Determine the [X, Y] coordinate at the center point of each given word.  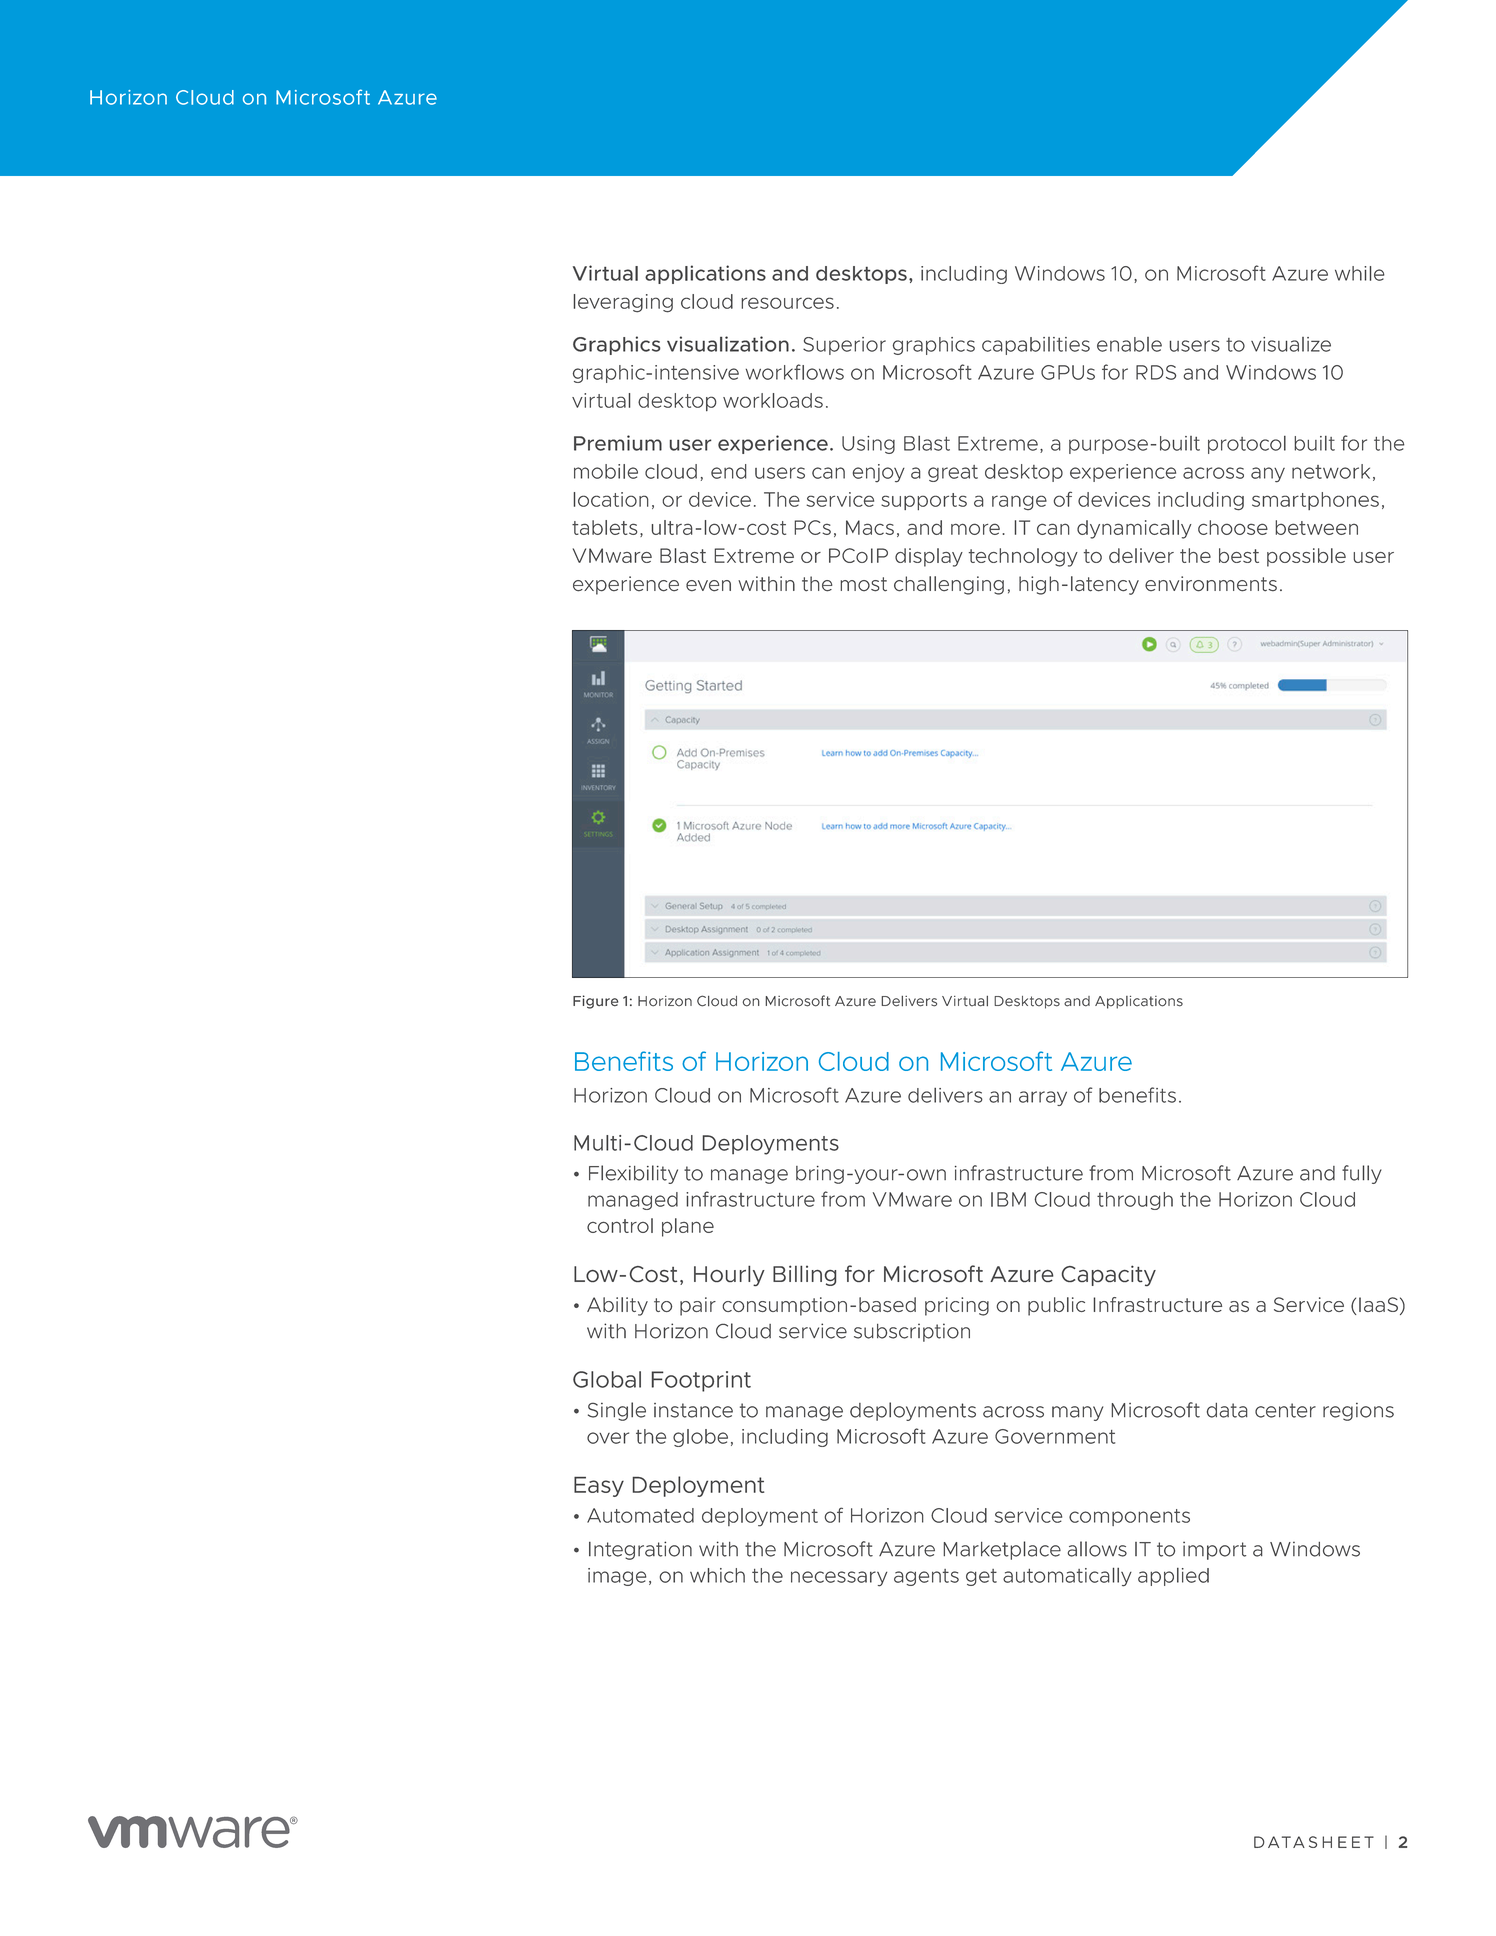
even [708, 586]
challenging [949, 585]
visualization [728, 344]
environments [1211, 584]
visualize [1291, 344]
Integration [640, 1550]
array [1043, 1098]
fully [1362, 1174]
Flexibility [633, 1174]
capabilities [1036, 346]
